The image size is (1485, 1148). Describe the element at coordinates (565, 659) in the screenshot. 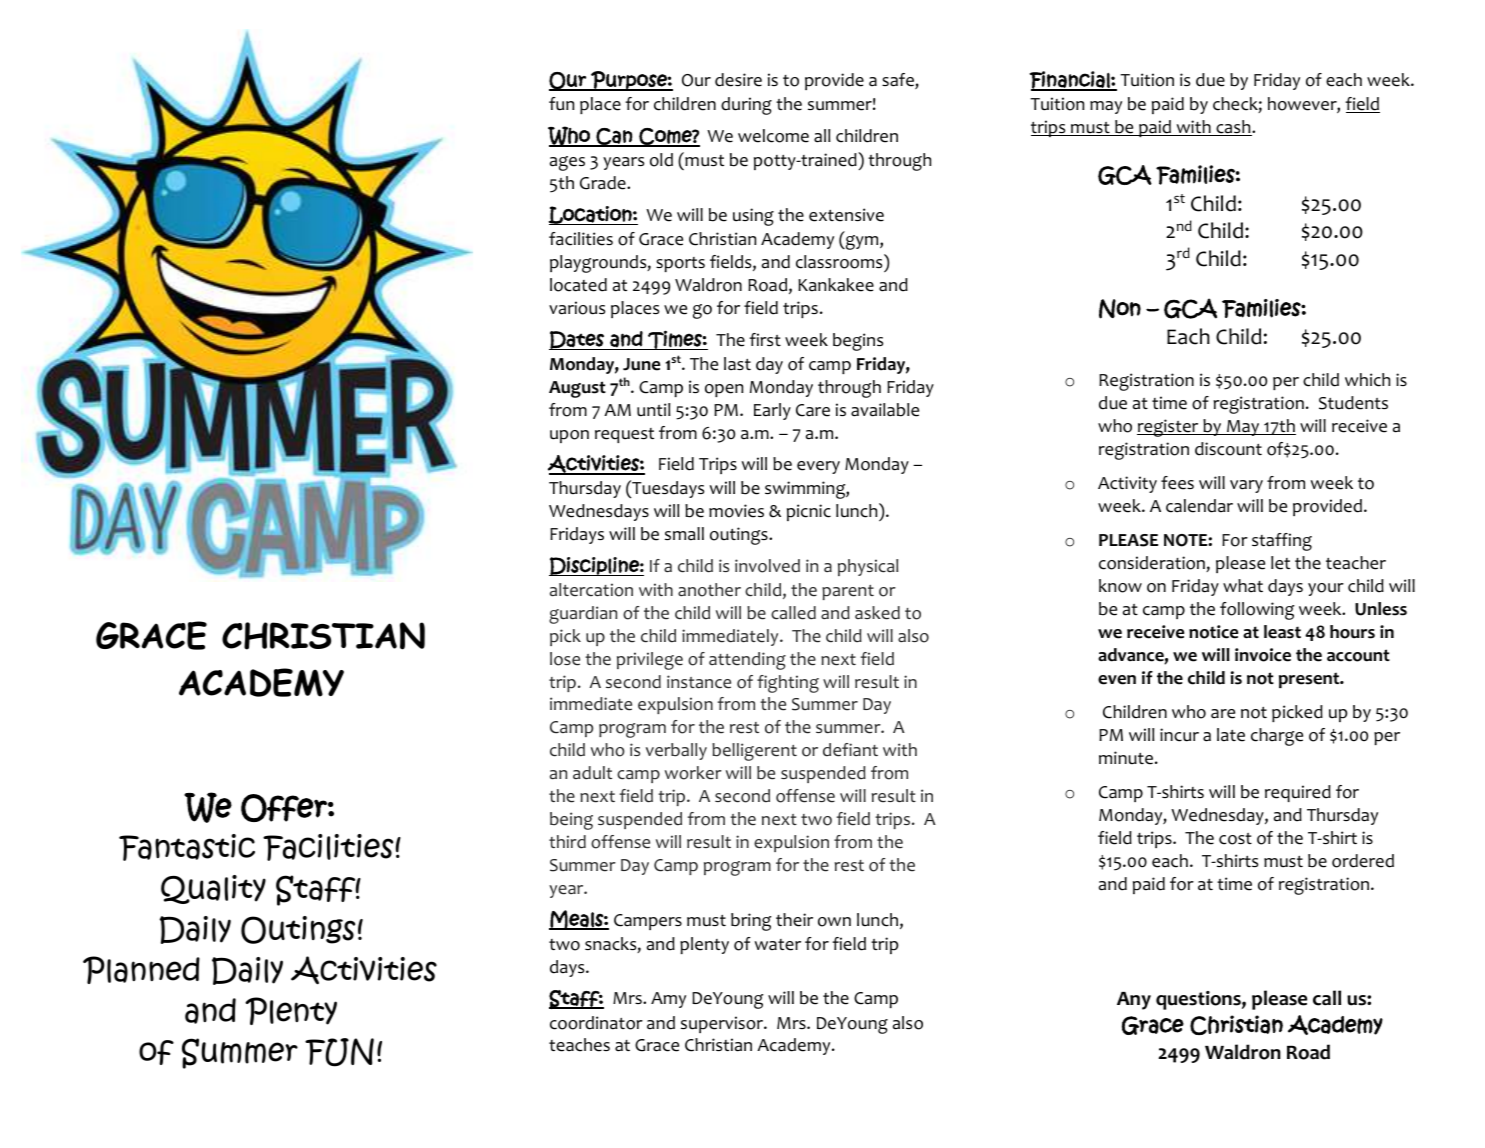

I see `lose` at that location.
